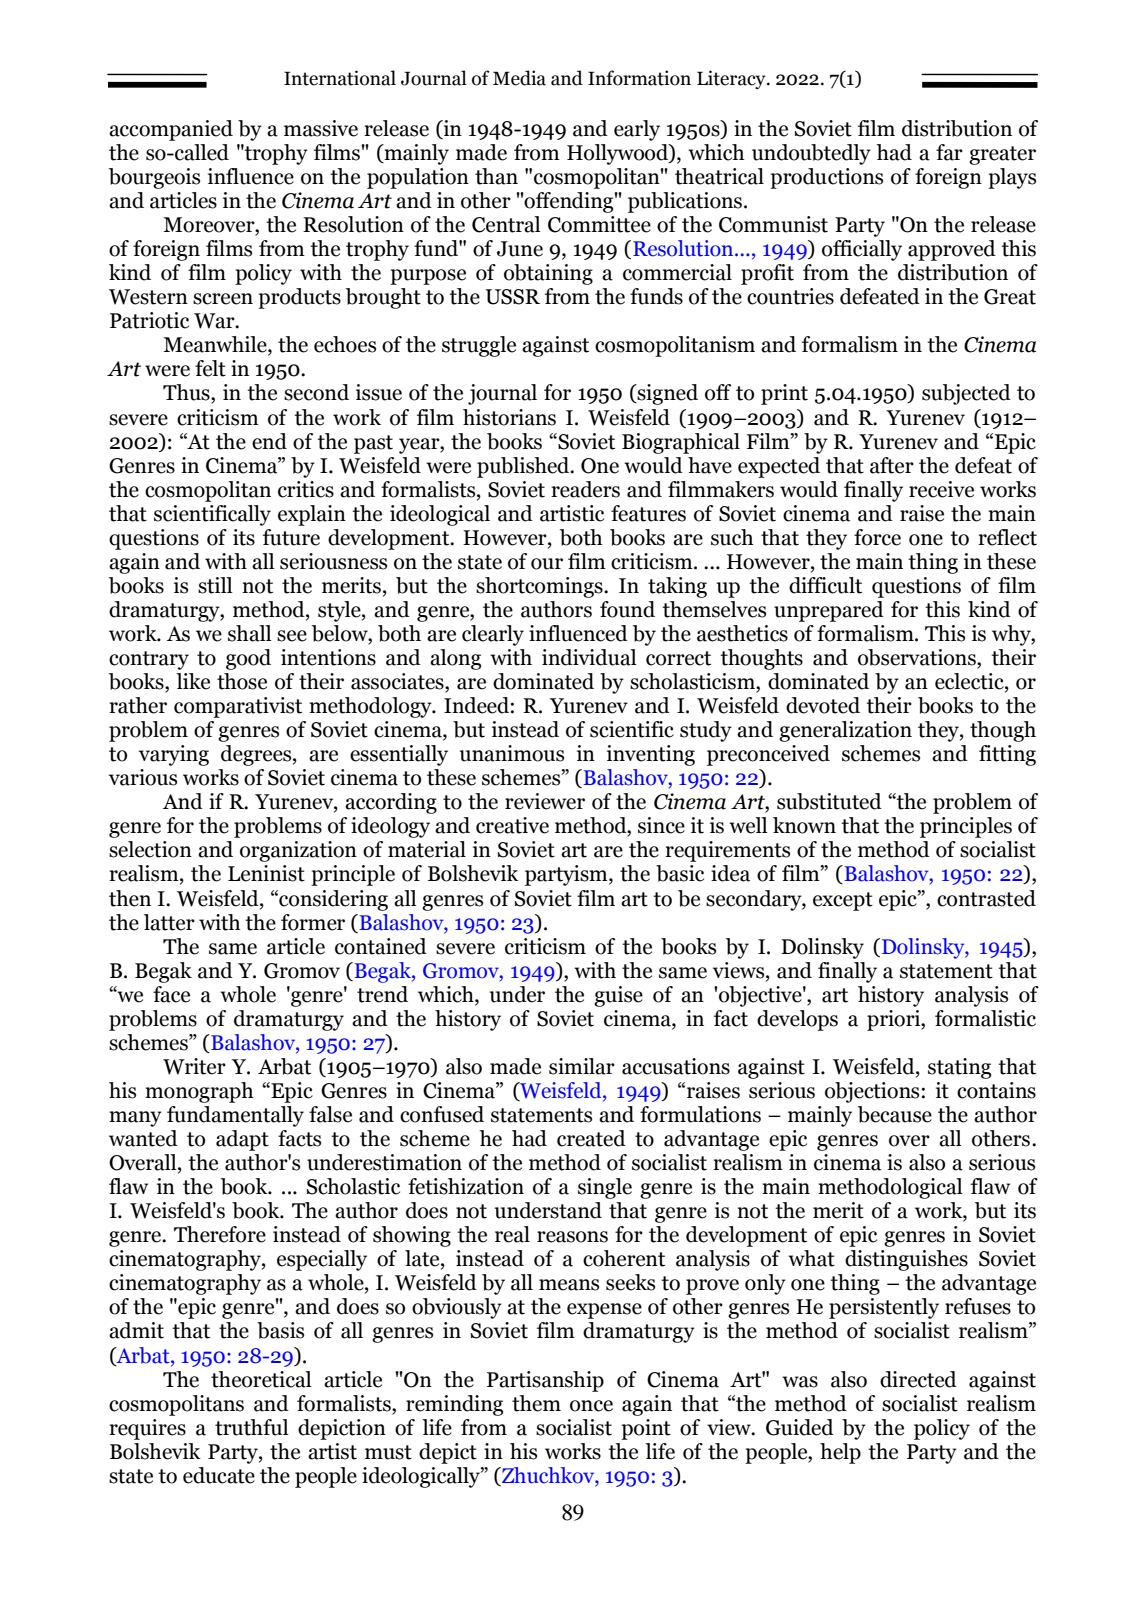 The image size is (1146, 1620). I want to click on still, so click(215, 585).
